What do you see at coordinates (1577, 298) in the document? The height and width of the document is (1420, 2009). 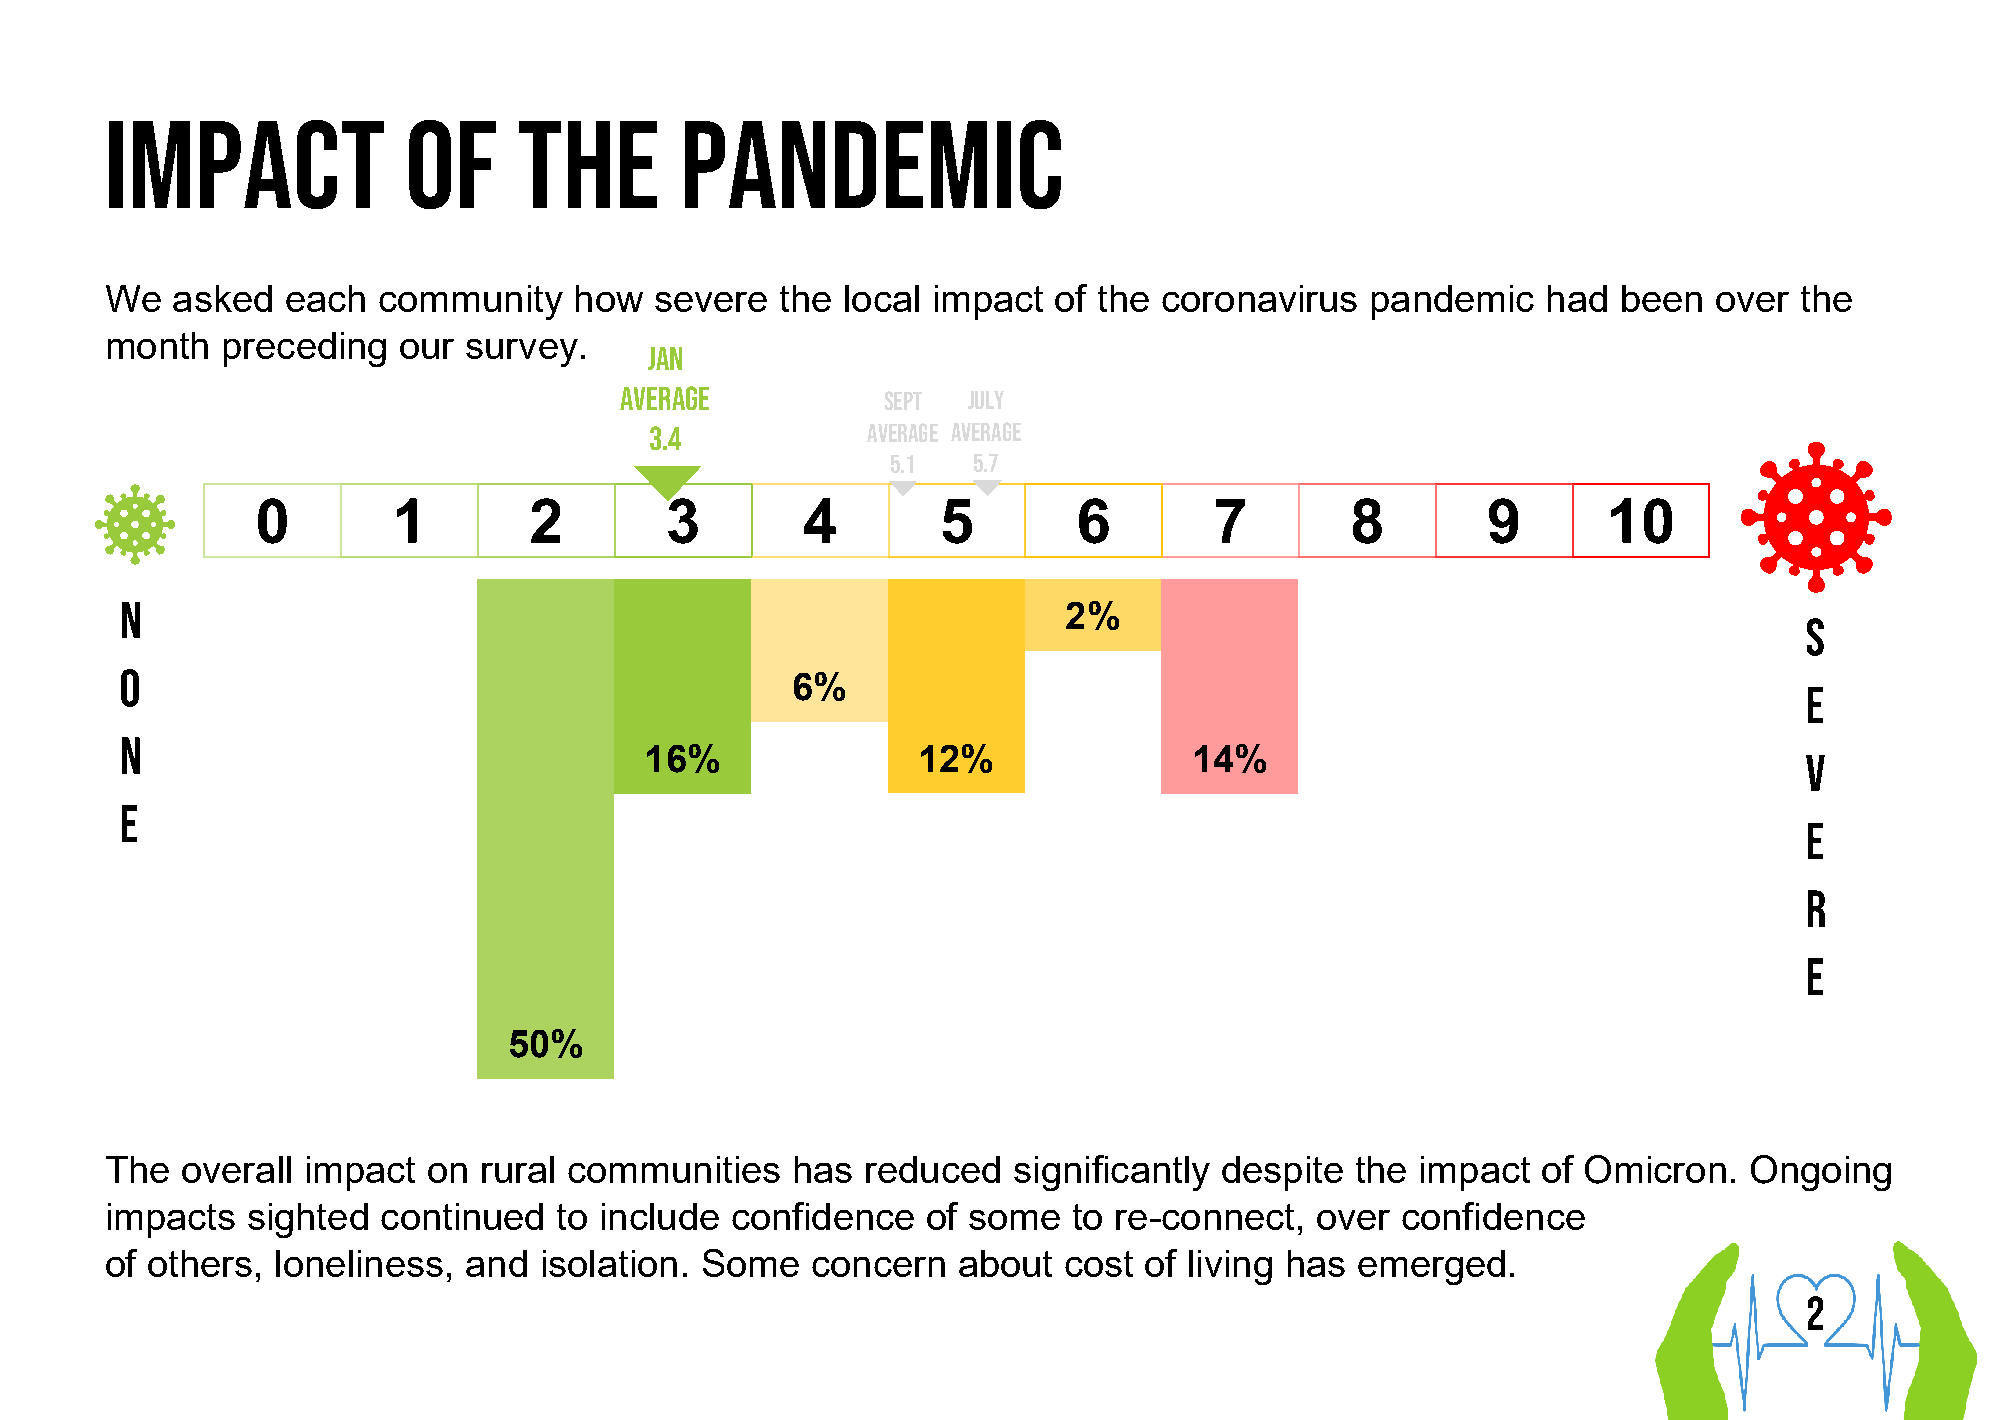 I see `had` at bounding box center [1577, 298].
